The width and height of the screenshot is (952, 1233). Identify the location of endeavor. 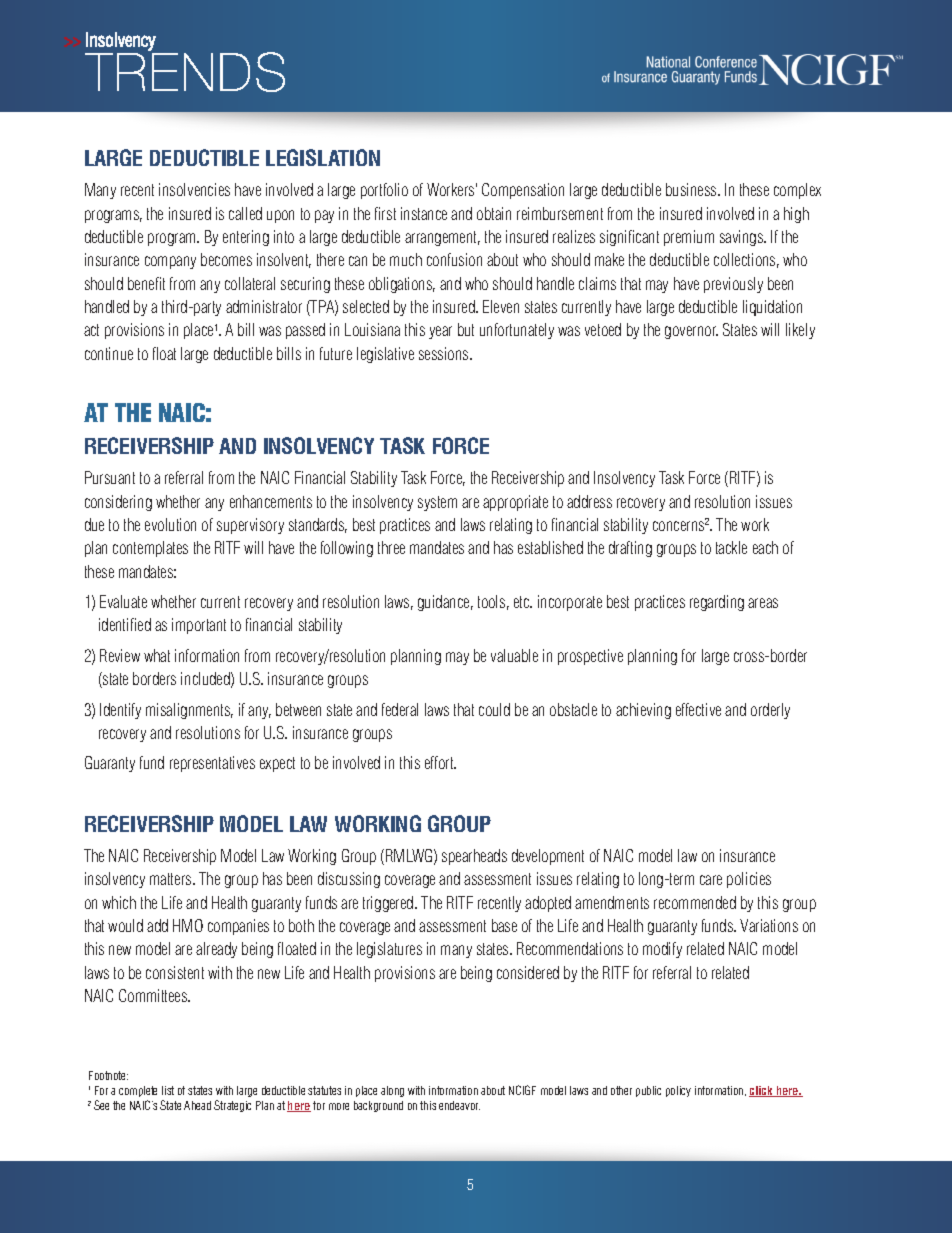
(459, 1105).
